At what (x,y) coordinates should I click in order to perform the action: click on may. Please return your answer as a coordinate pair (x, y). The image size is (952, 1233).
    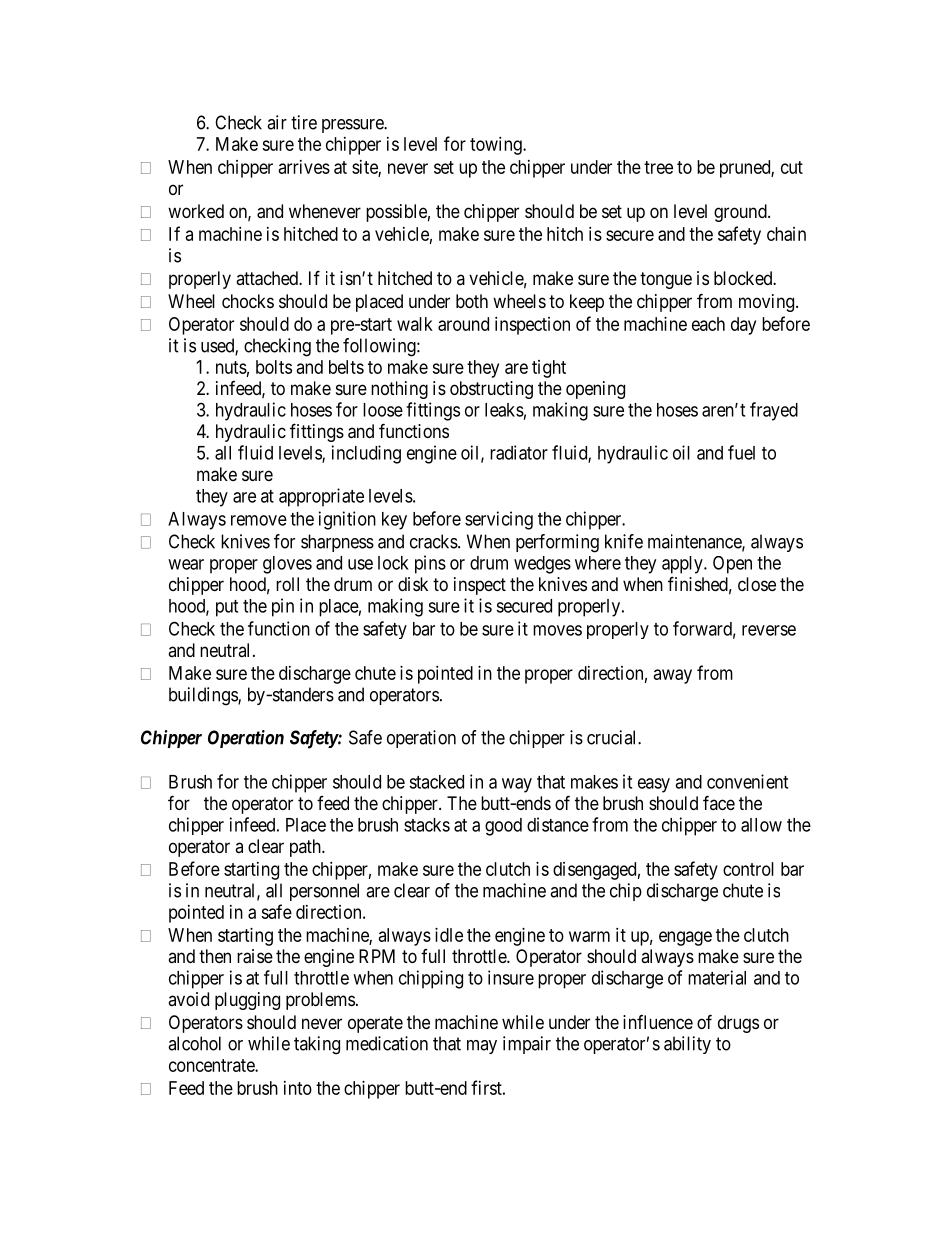
    Looking at the image, I should click on (482, 1047).
